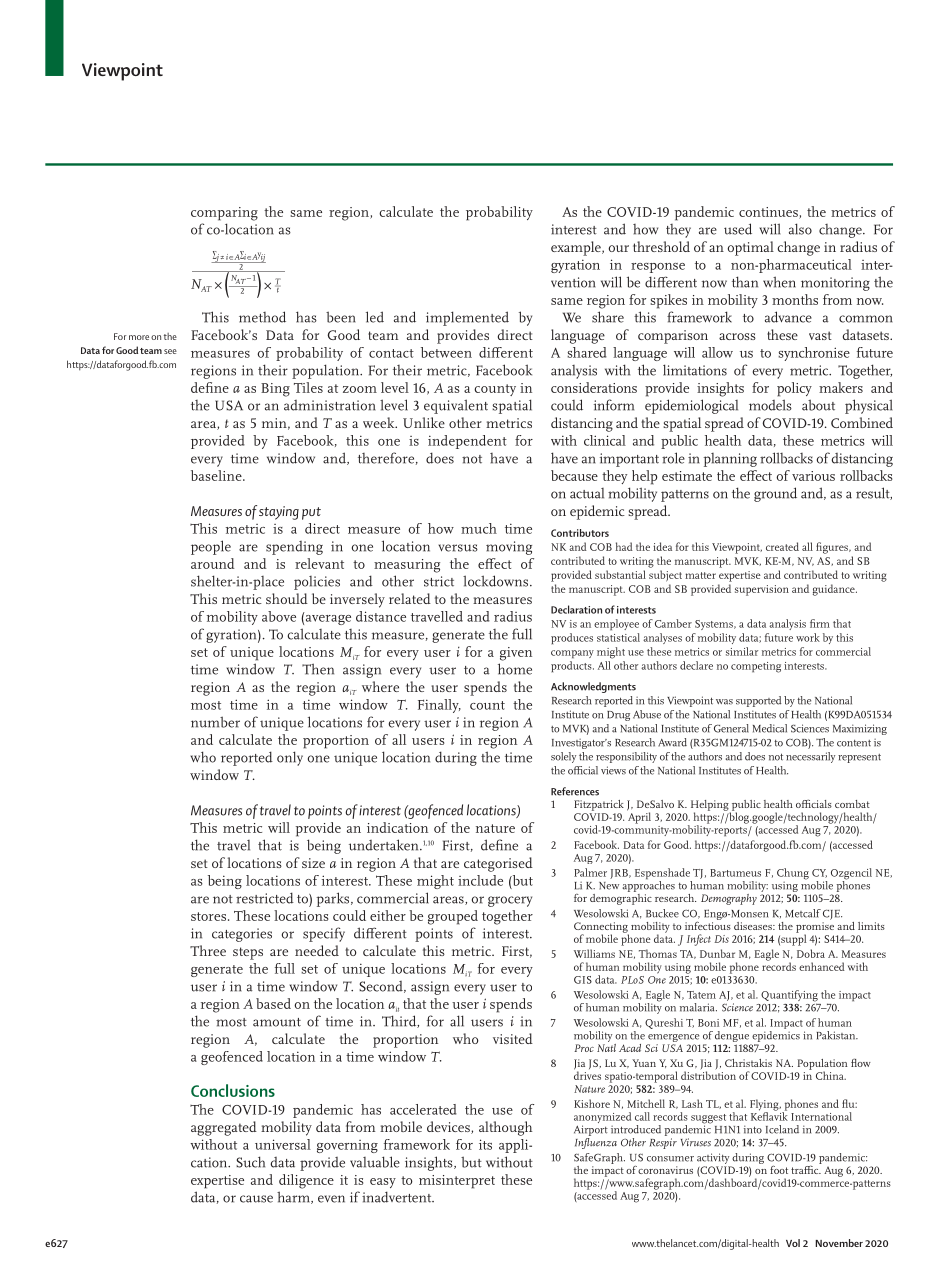 This screenshot has height=1279, width=952. Describe the element at coordinates (577, 248) in the screenshot. I see `example` at that location.
